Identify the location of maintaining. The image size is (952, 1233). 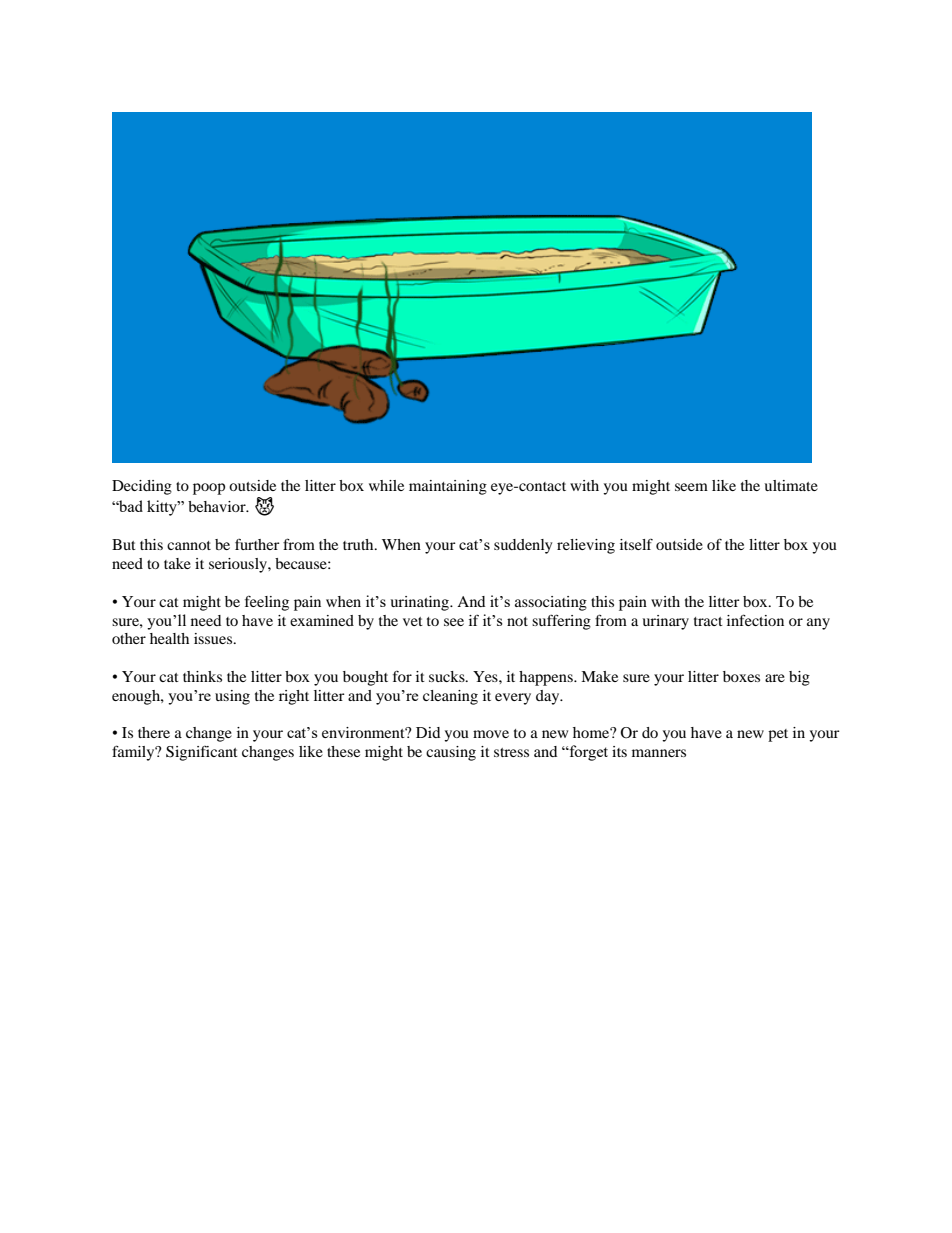
(448, 487).
